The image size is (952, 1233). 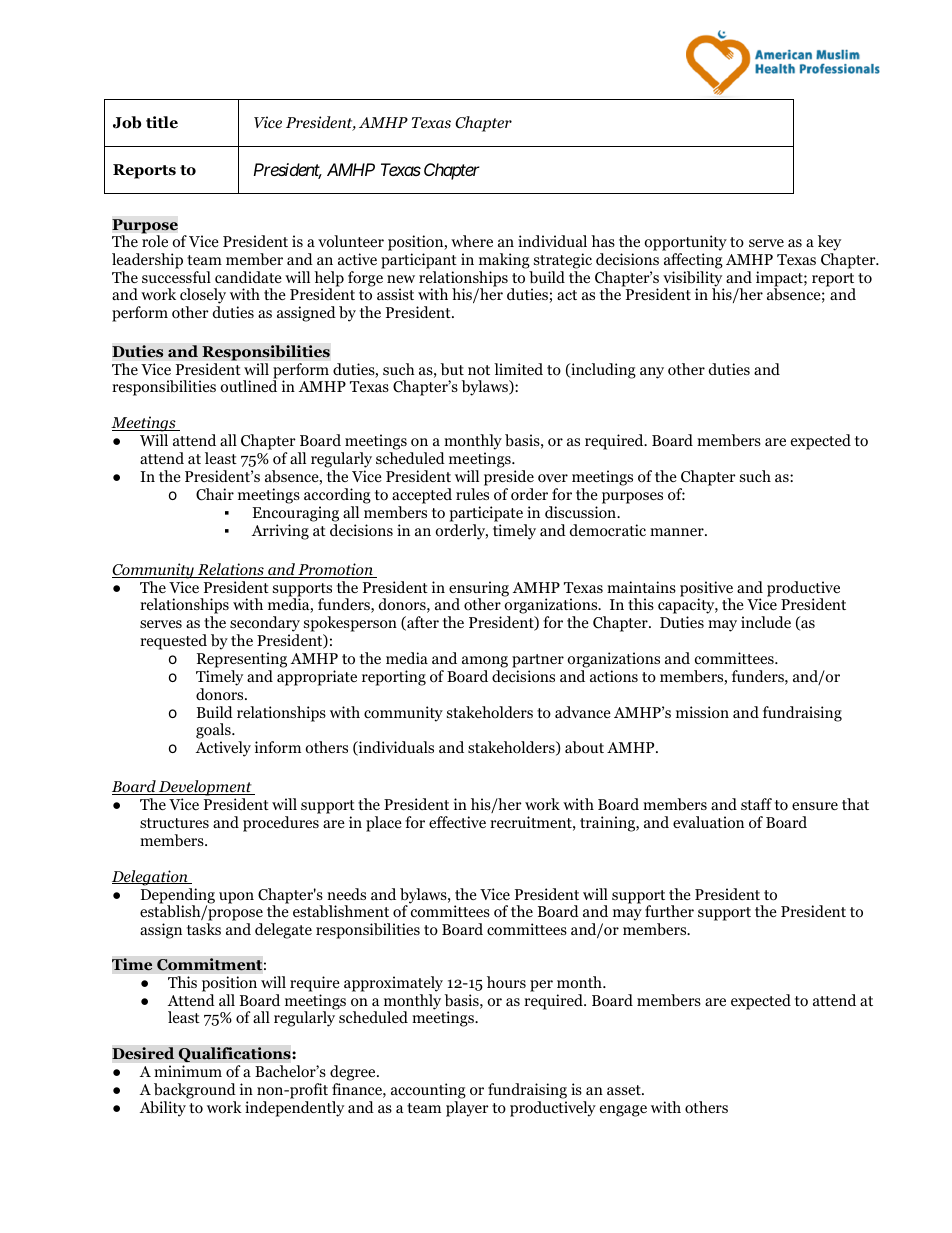 What do you see at coordinates (214, 732) in the document?
I see `goals` at bounding box center [214, 732].
